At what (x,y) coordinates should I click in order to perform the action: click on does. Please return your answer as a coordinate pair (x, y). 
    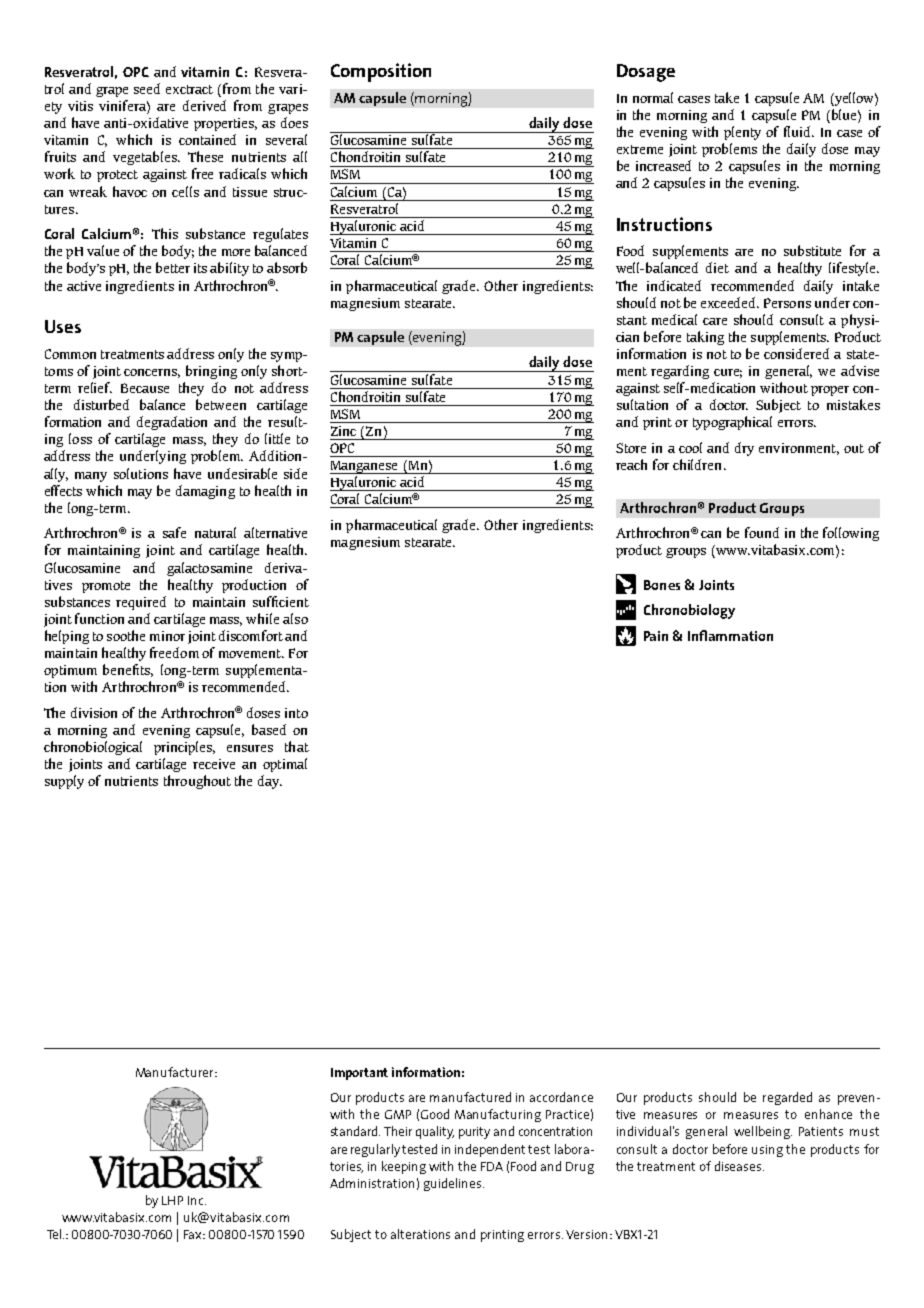
    Looking at the image, I should click on (294, 122).
